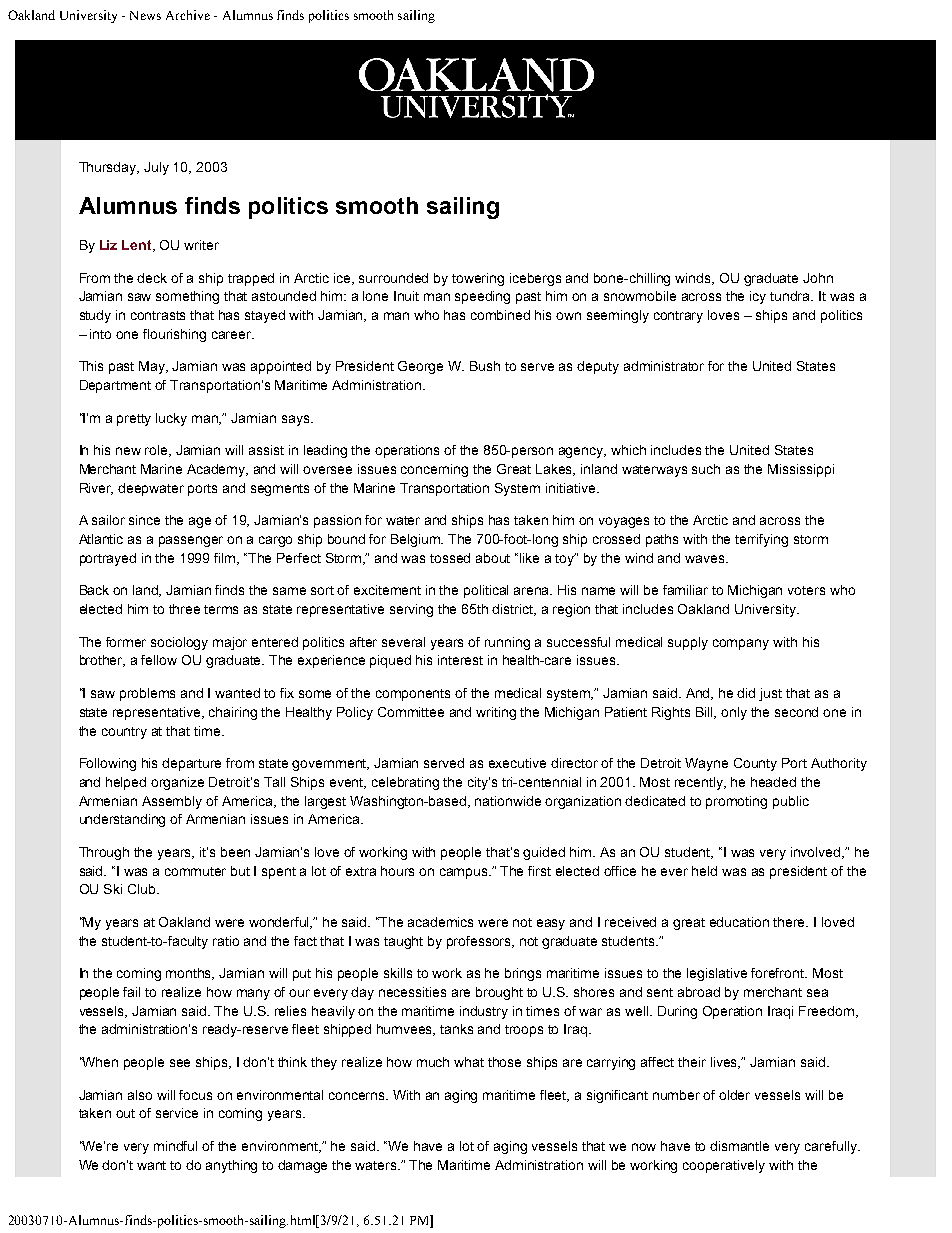 The height and width of the screenshot is (1233, 952). What do you see at coordinates (818, 278) in the screenshot?
I see `John` at bounding box center [818, 278].
